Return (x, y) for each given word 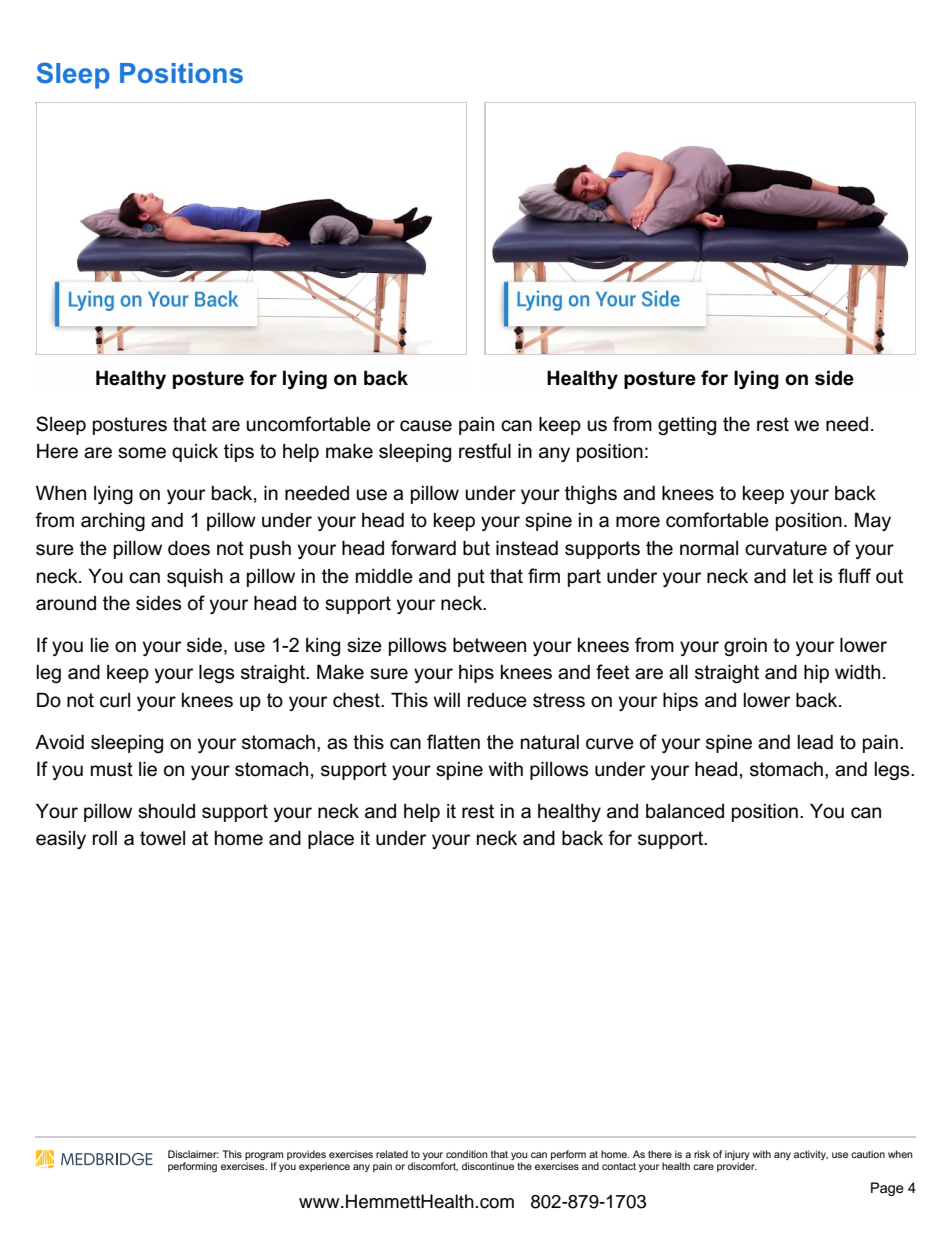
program (264, 1157)
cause (426, 426)
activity (811, 1155)
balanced (685, 811)
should (166, 811)
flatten (453, 742)
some (142, 453)
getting (687, 426)
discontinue (488, 1166)
